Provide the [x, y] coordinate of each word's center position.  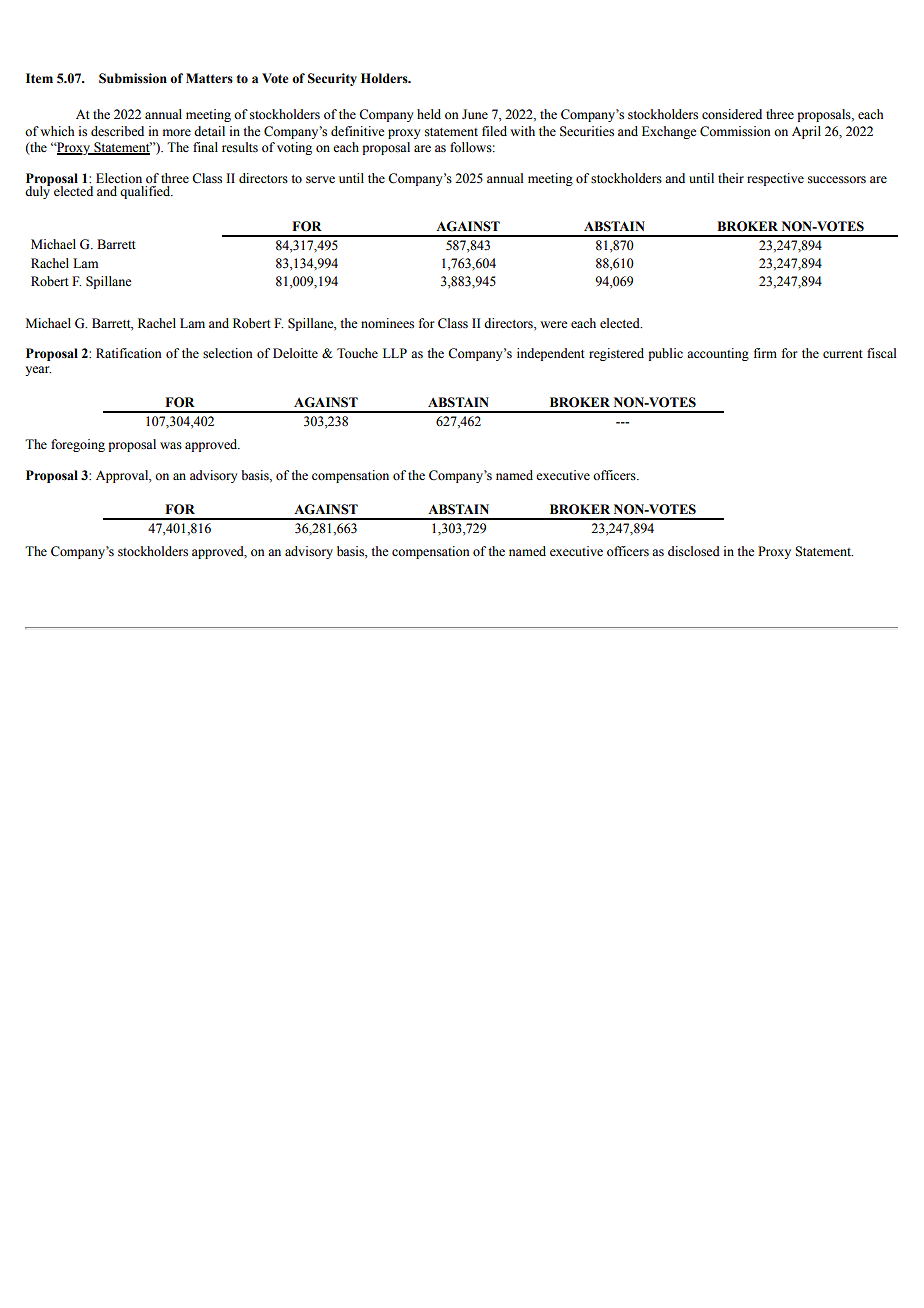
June [475, 114]
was [171, 445]
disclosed [694, 551]
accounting [718, 354]
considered [732, 114]
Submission [133, 78]
